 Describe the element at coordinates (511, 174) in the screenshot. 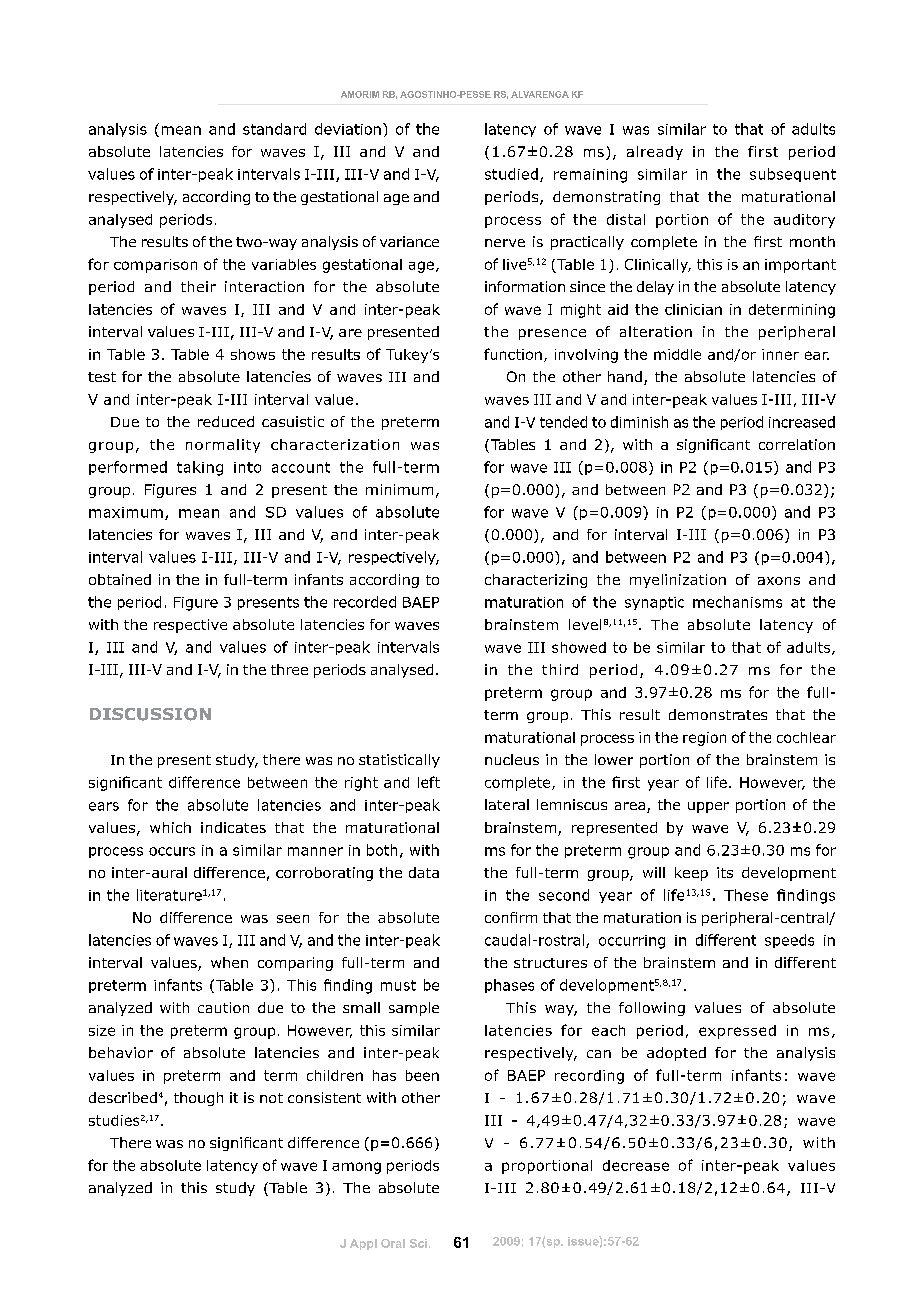

I see `studied` at that location.
